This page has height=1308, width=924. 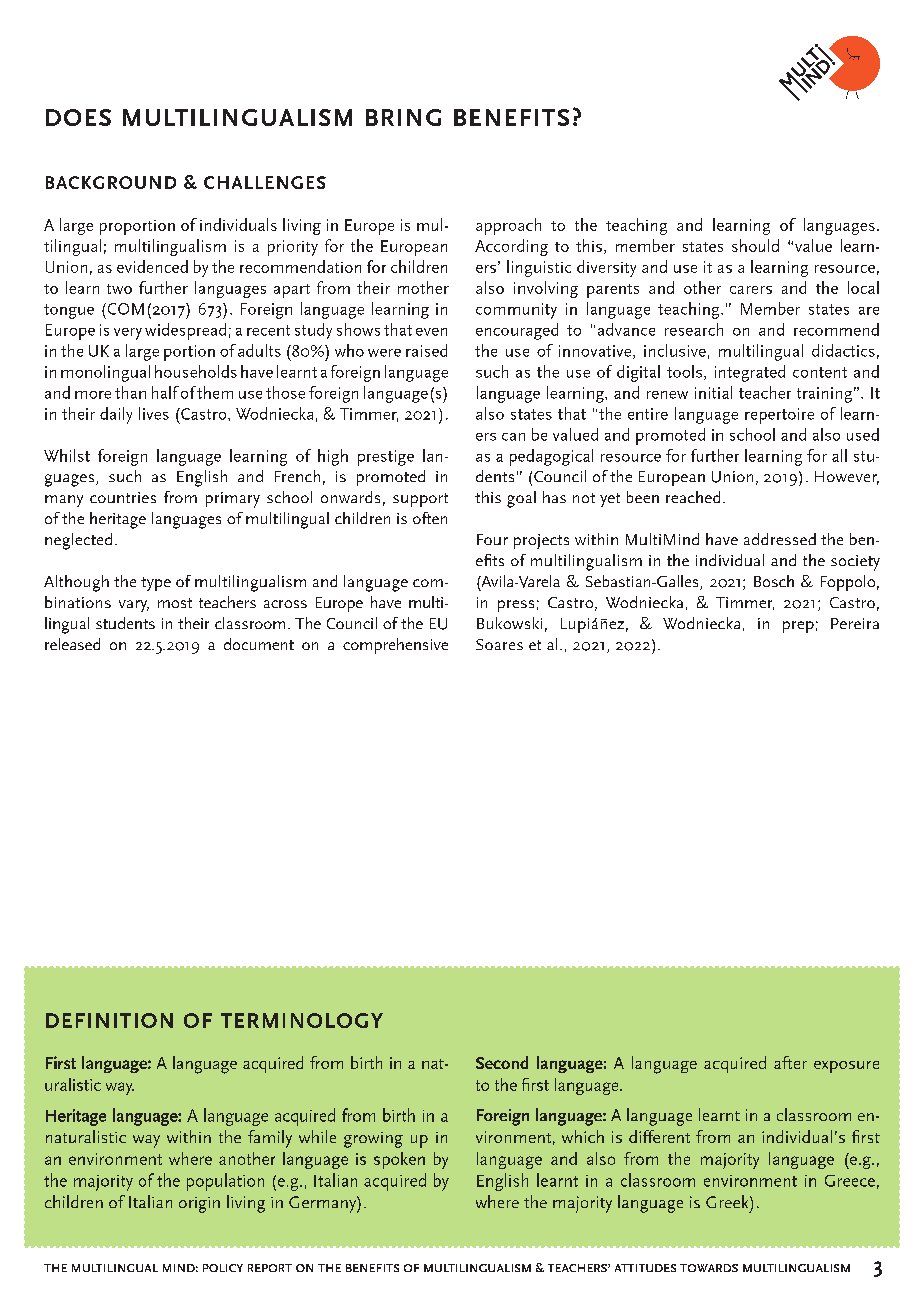 I want to click on Greek, so click(x=728, y=1201).
